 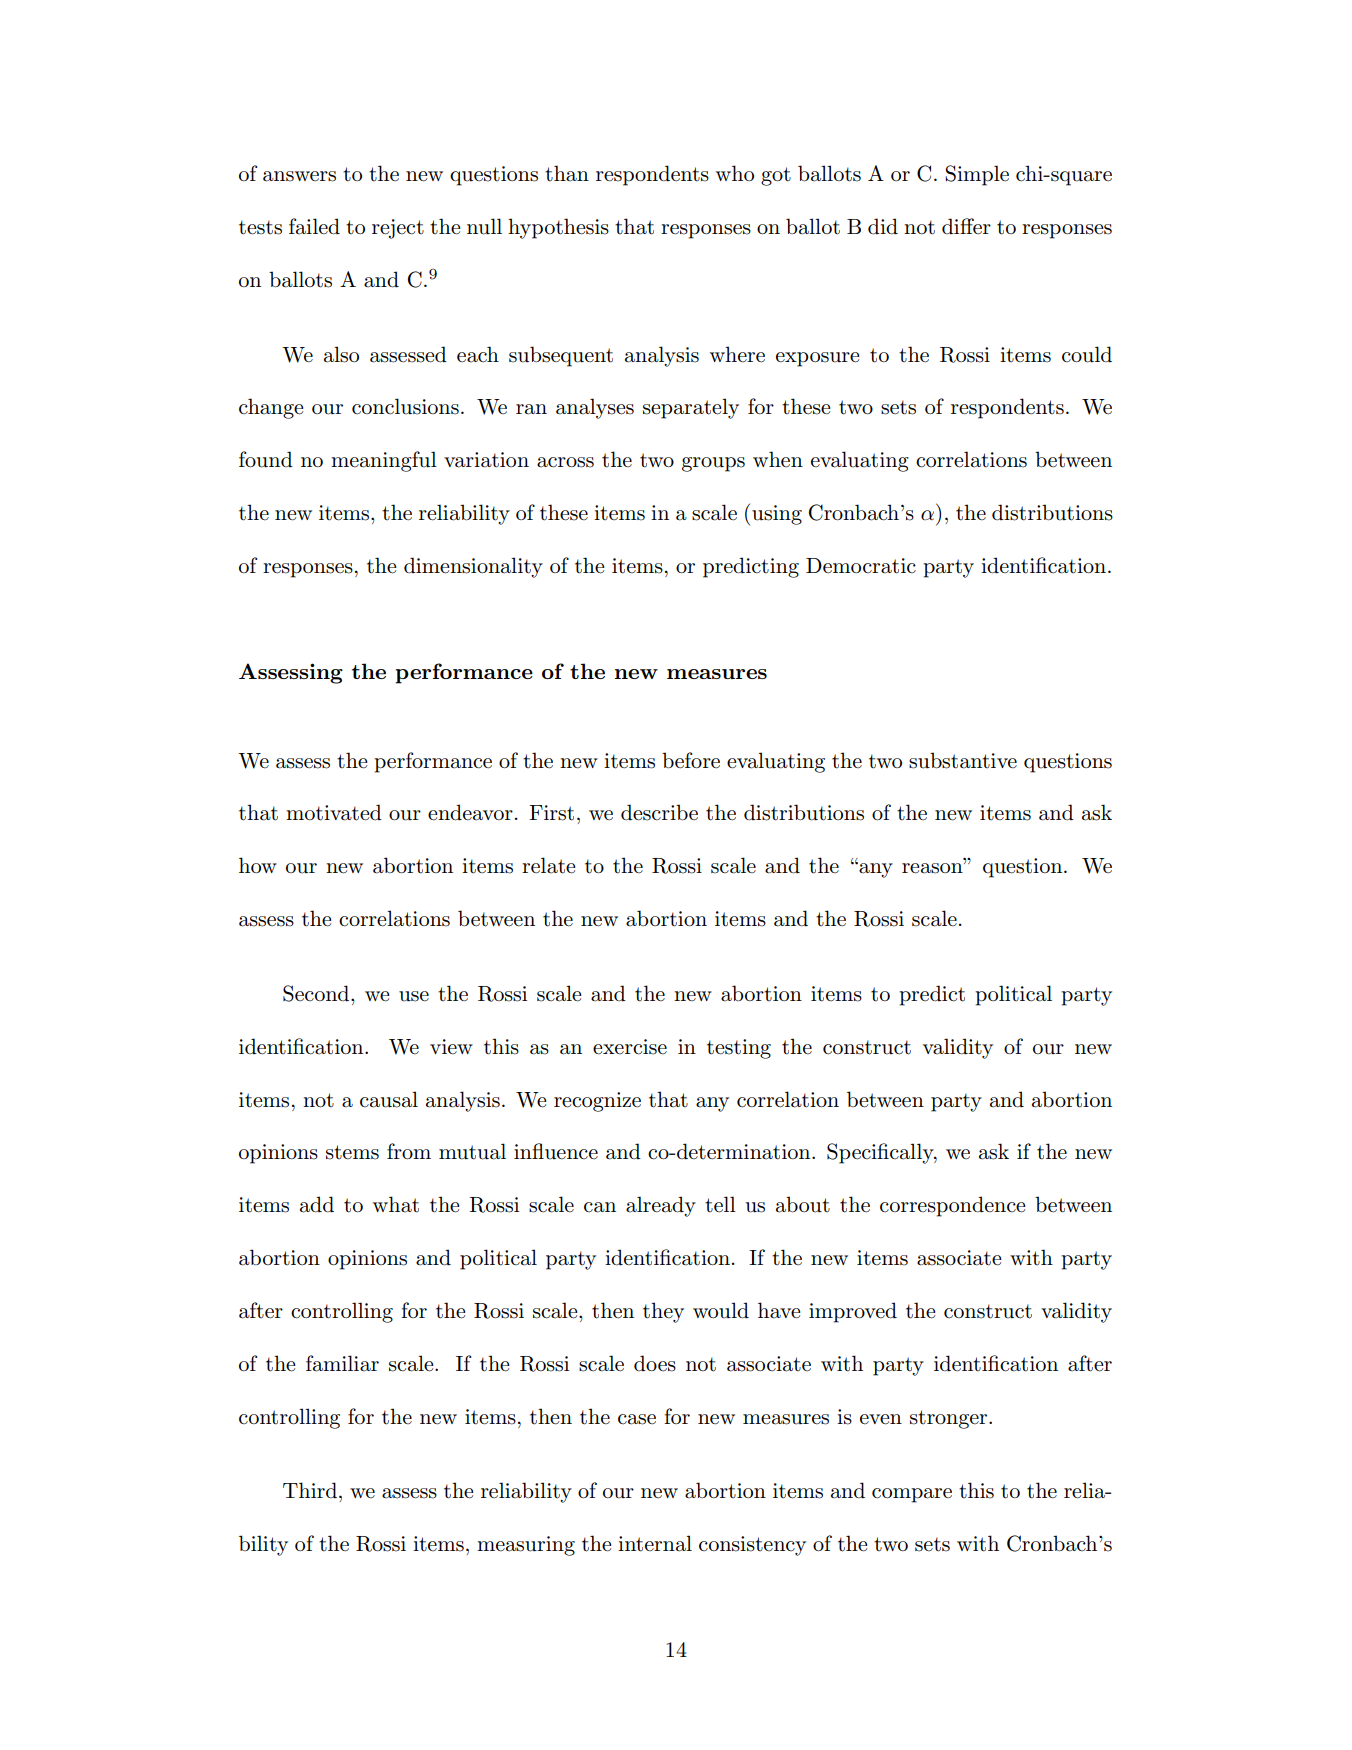 What do you see at coordinates (735, 173) in the document?
I see `who` at bounding box center [735, 173].
